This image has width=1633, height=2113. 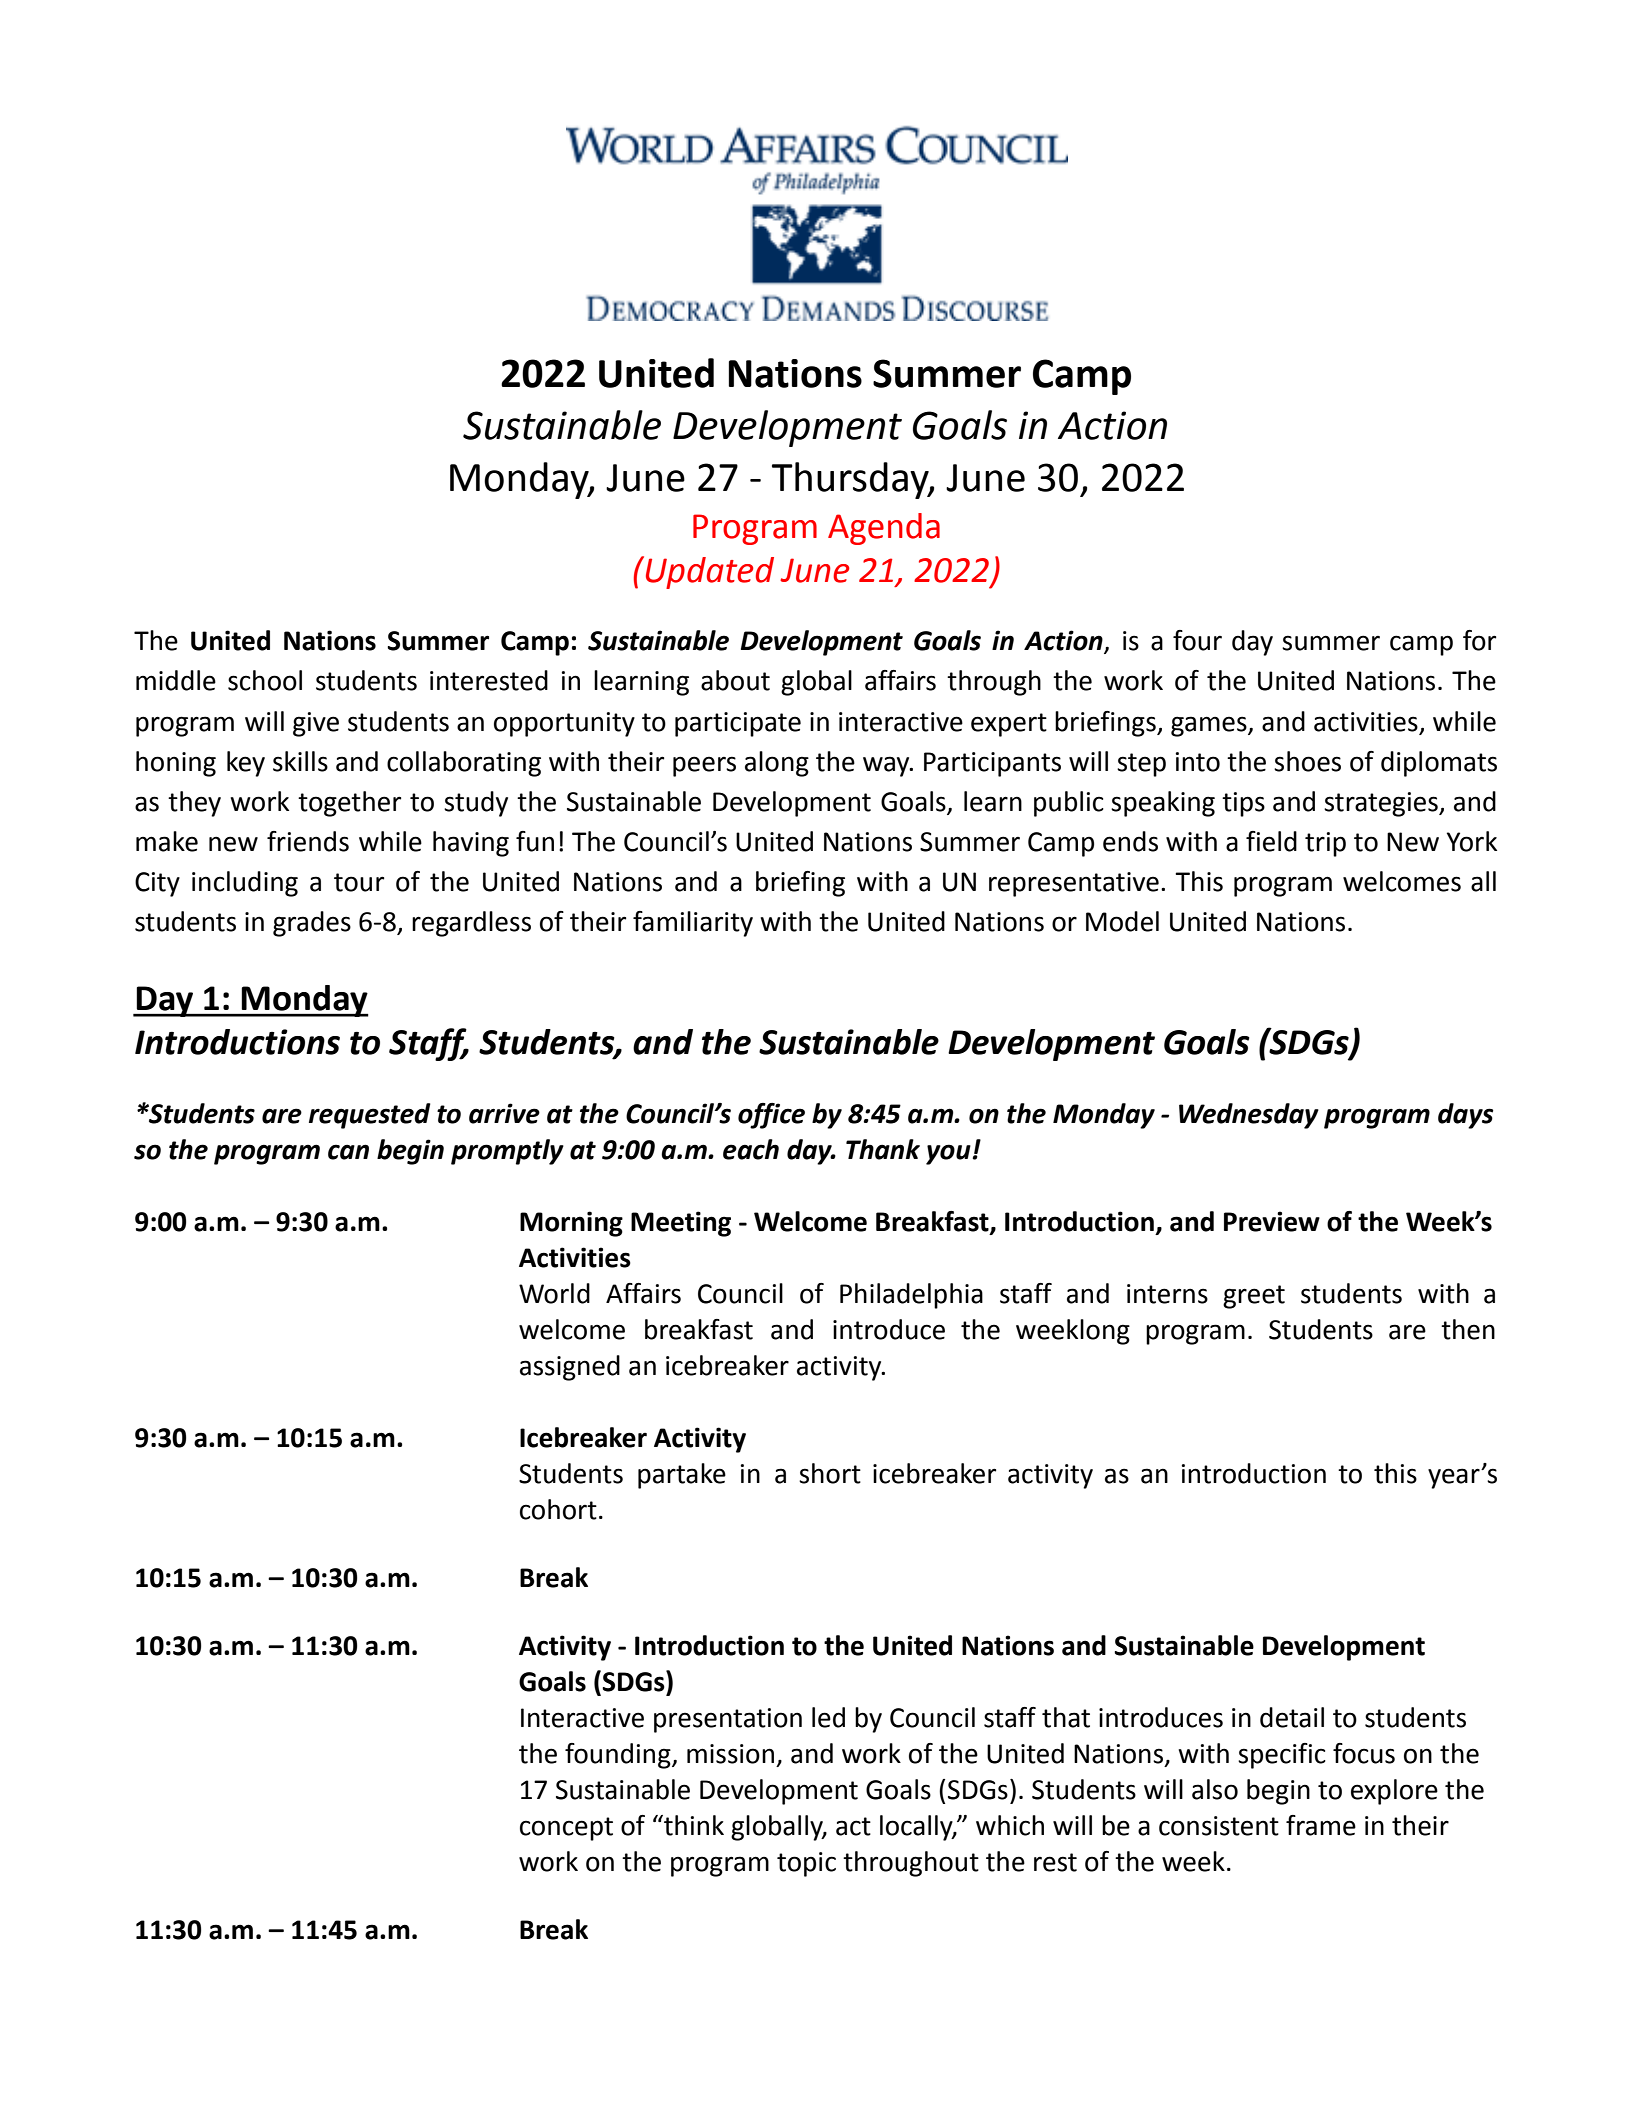 What do you see at coordinates (884, 529) in the image?
I see `Agenda` at bounding box center [884, 529].
